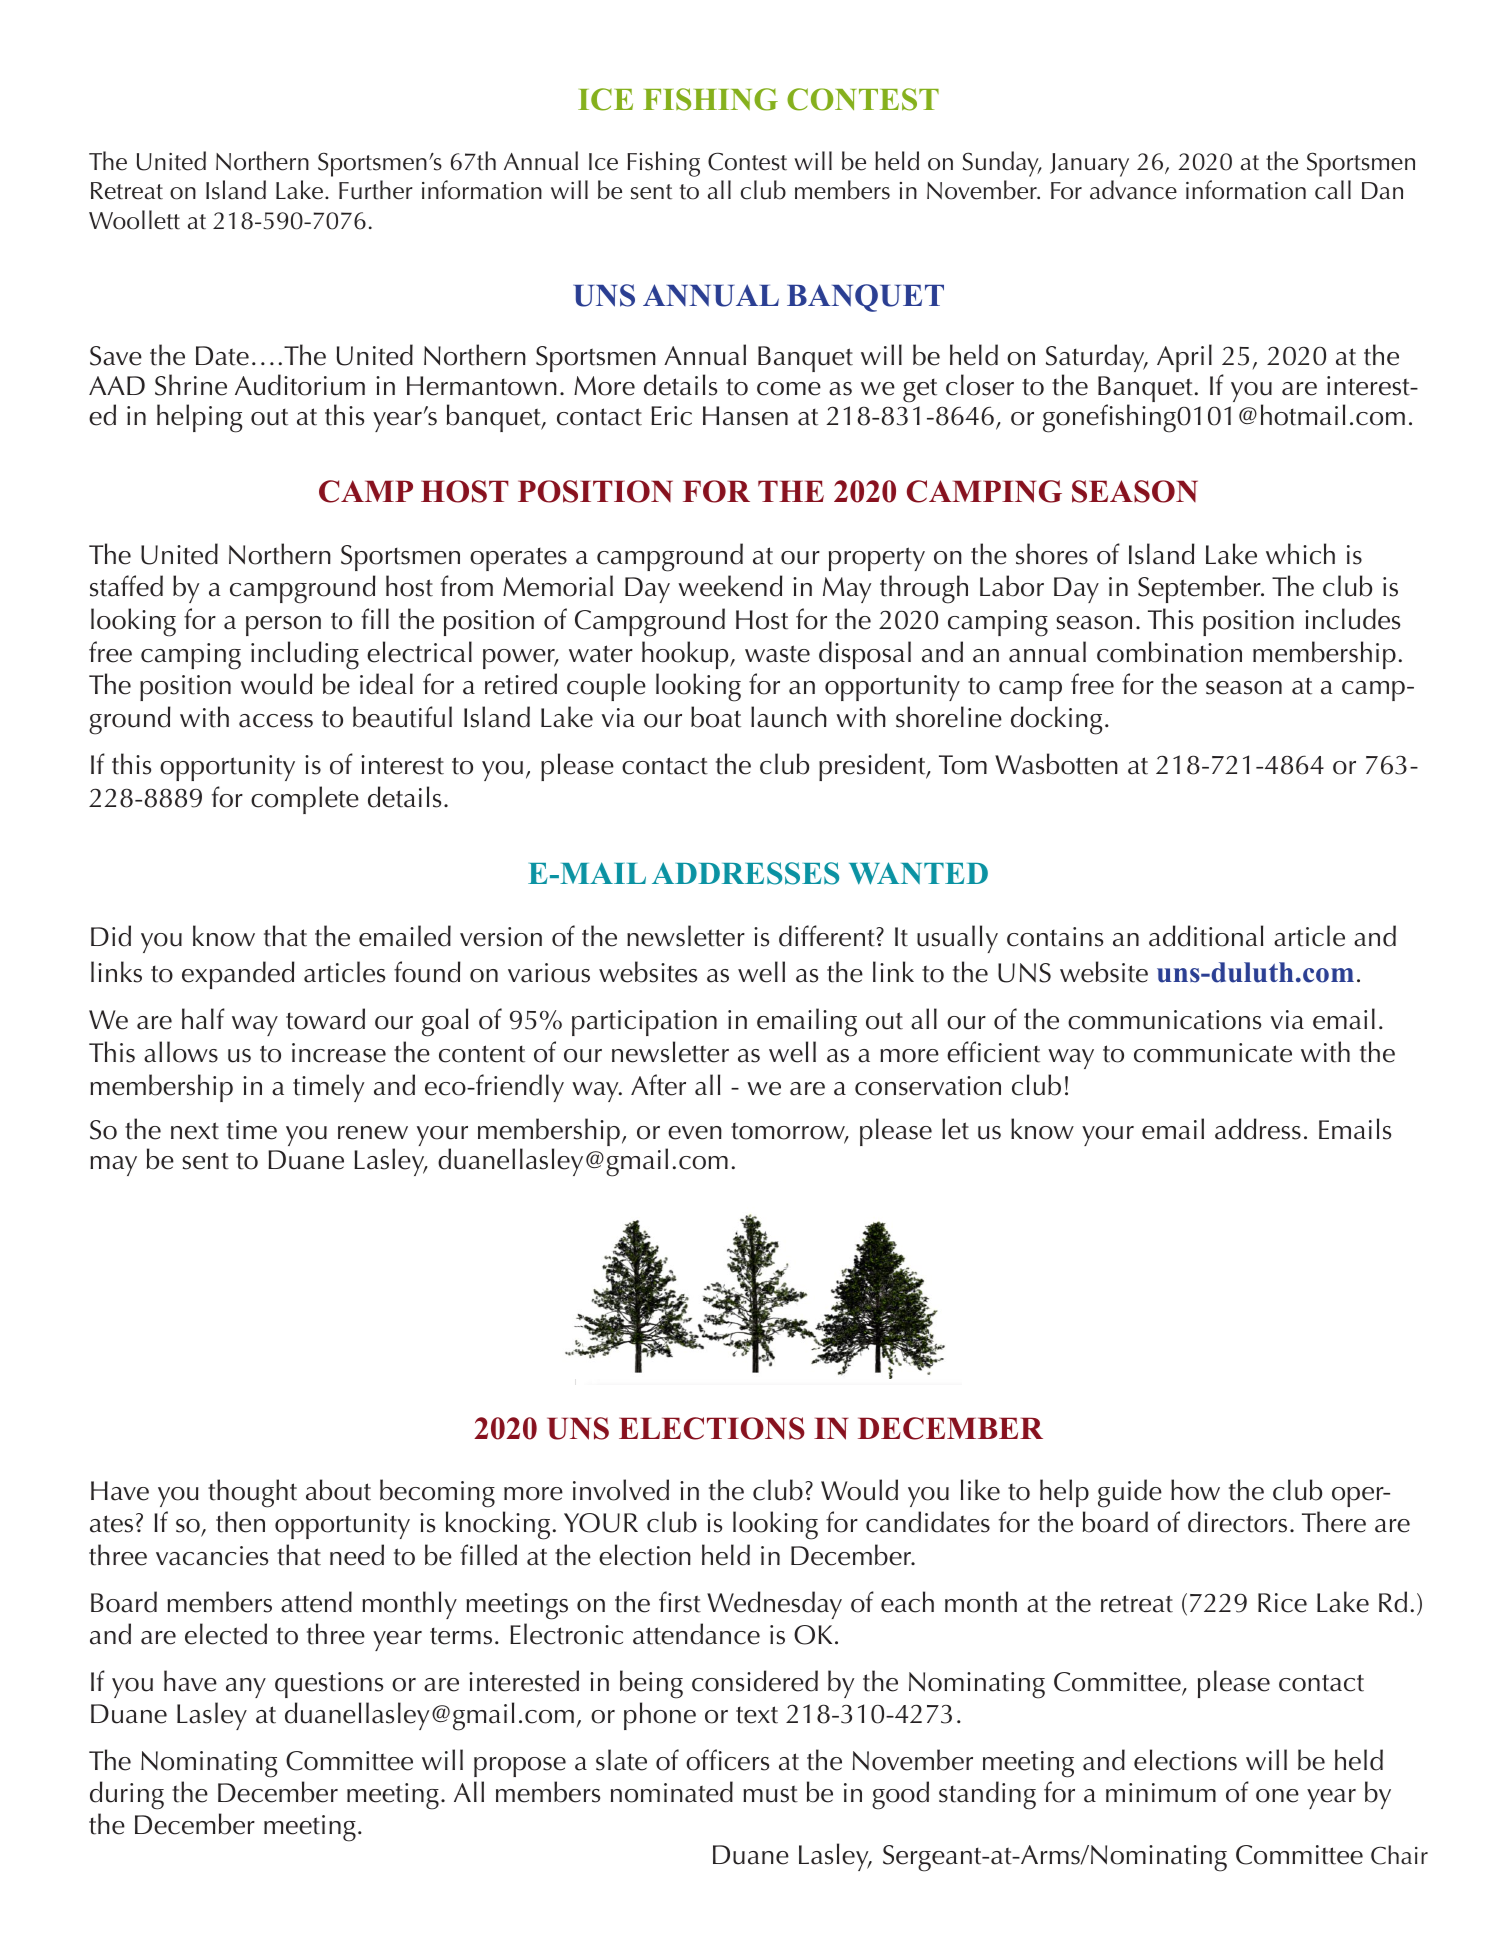 This page has height=1957, width=1512. I want to click on toward, so click(325, 1019).
